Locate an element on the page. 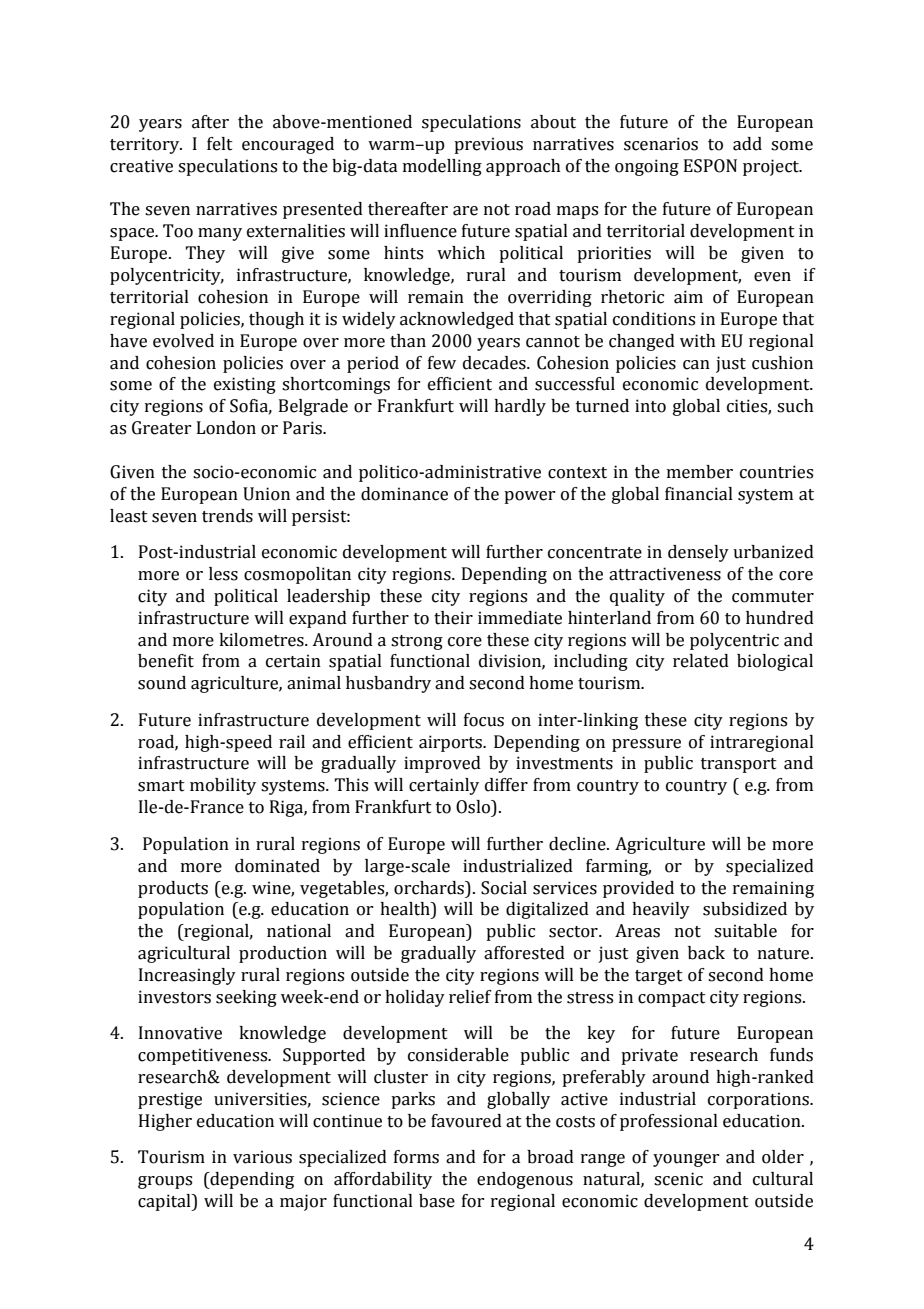 The height and width of the image is (1309, 924). felt is located at coordinates (220, 144).
